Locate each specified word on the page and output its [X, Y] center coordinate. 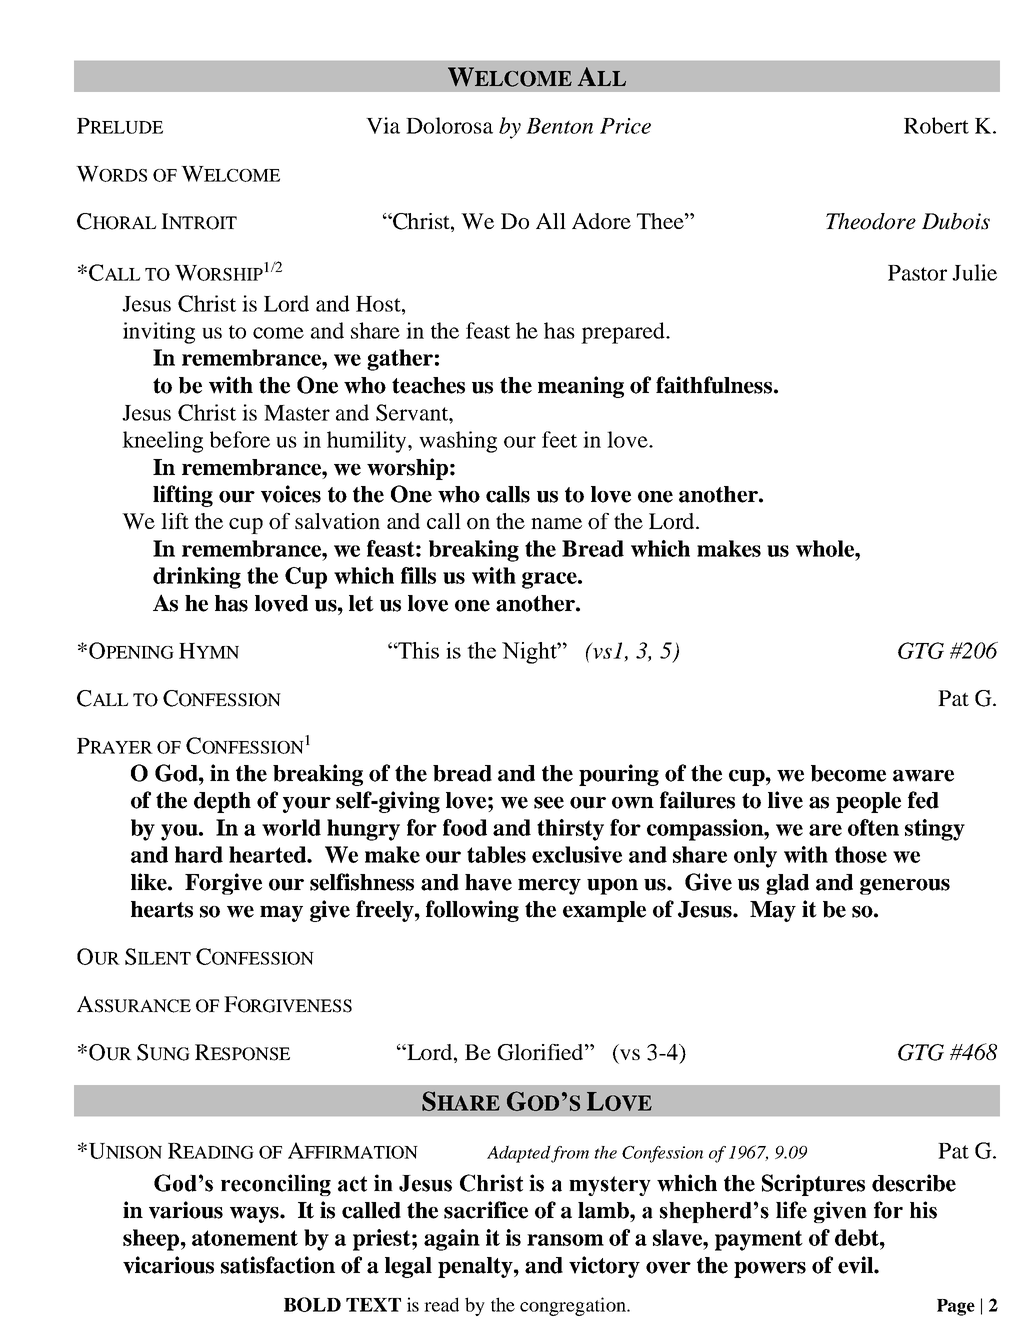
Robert [936, 125]
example [604, 911]
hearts [162, 909]
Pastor [917, 273]
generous [905, 887]
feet [559, 439]
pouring [619, 775]
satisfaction [278, 1265]
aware [923, 776]
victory [604, 1267]
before [240, 439]
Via [383, 125]
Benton [559, 126]
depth [222, 802]
